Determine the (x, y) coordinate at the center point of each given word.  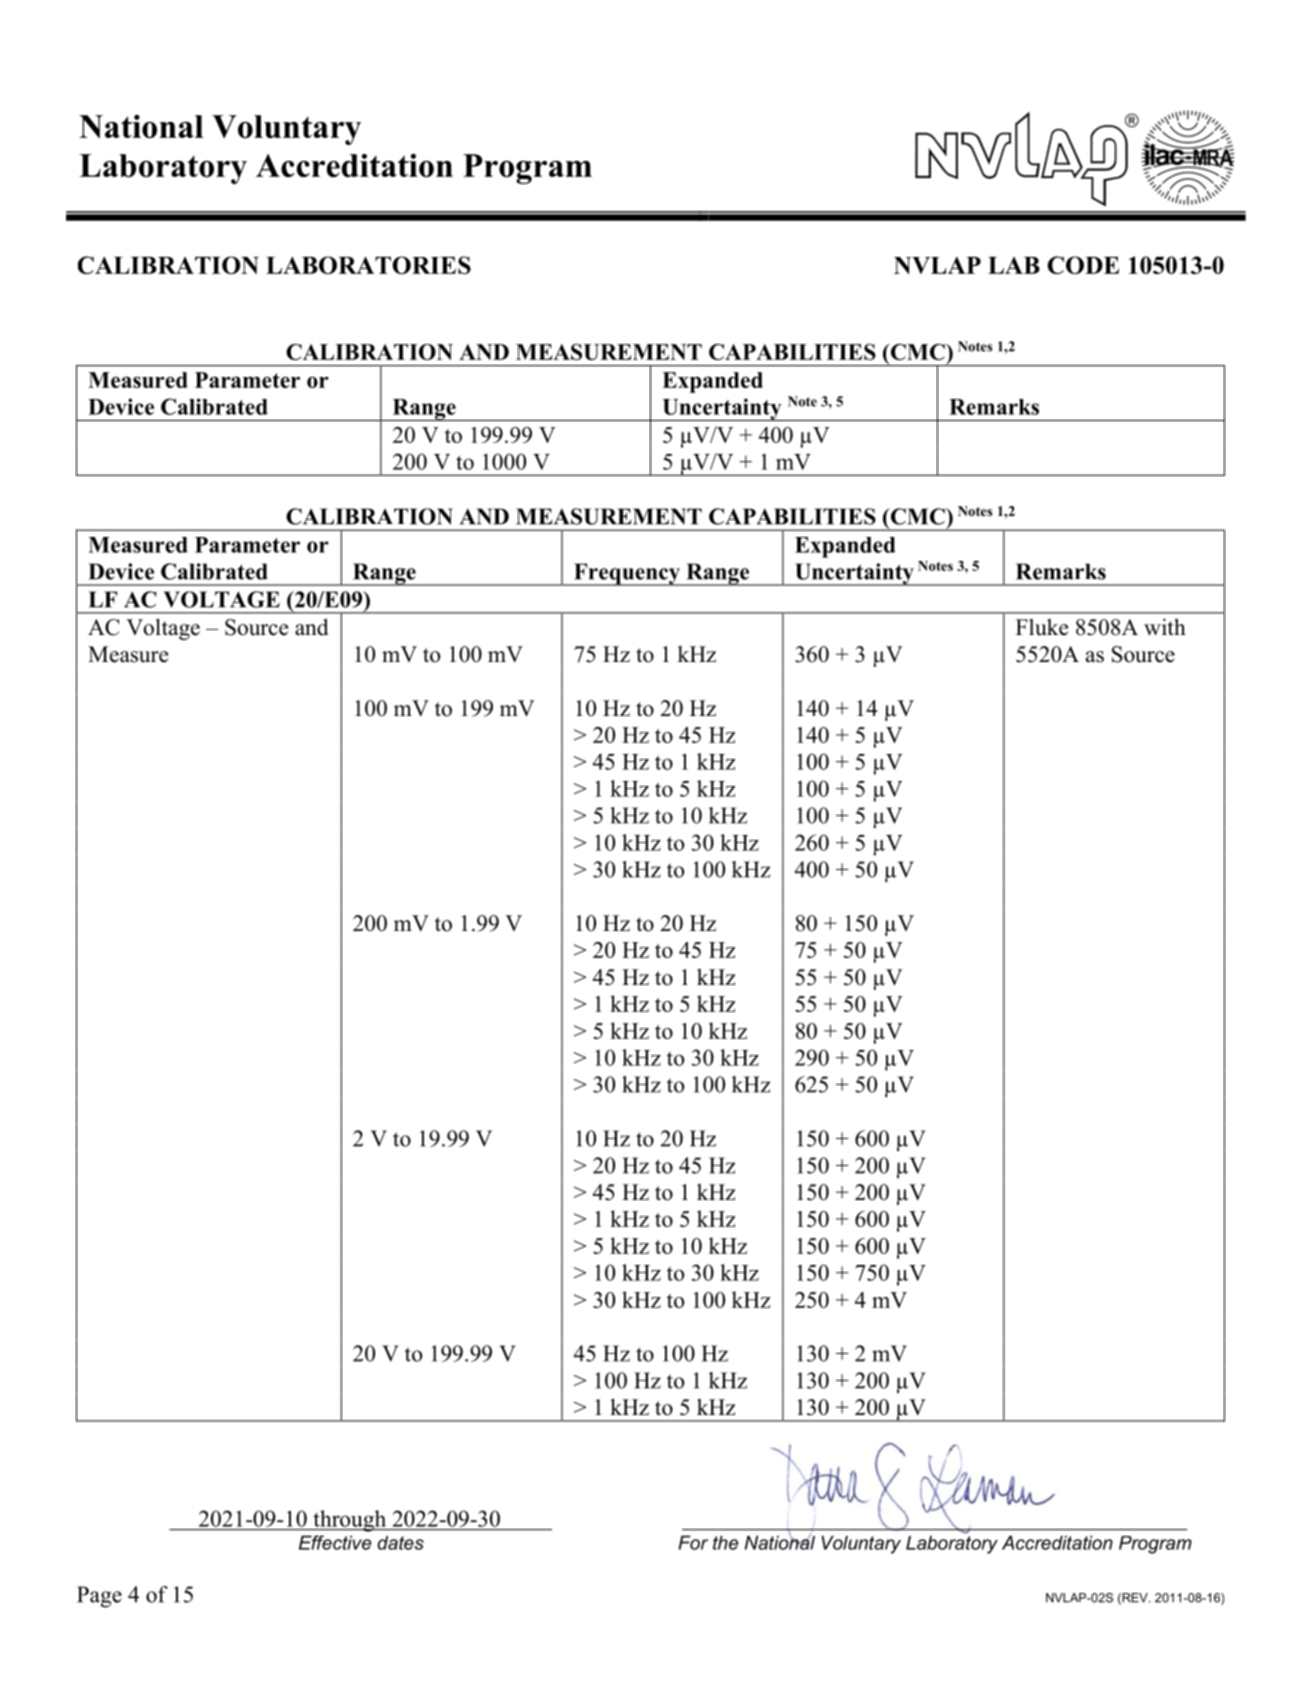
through (350, 1521)
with (1165, 627)
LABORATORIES (368, 265)
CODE (1083, 265)
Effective (335, 1542)
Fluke (1042, 627)
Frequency (627, 574)
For (693, 1542)
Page (99, 1597)
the (725, 1542)
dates (400, 1543)
